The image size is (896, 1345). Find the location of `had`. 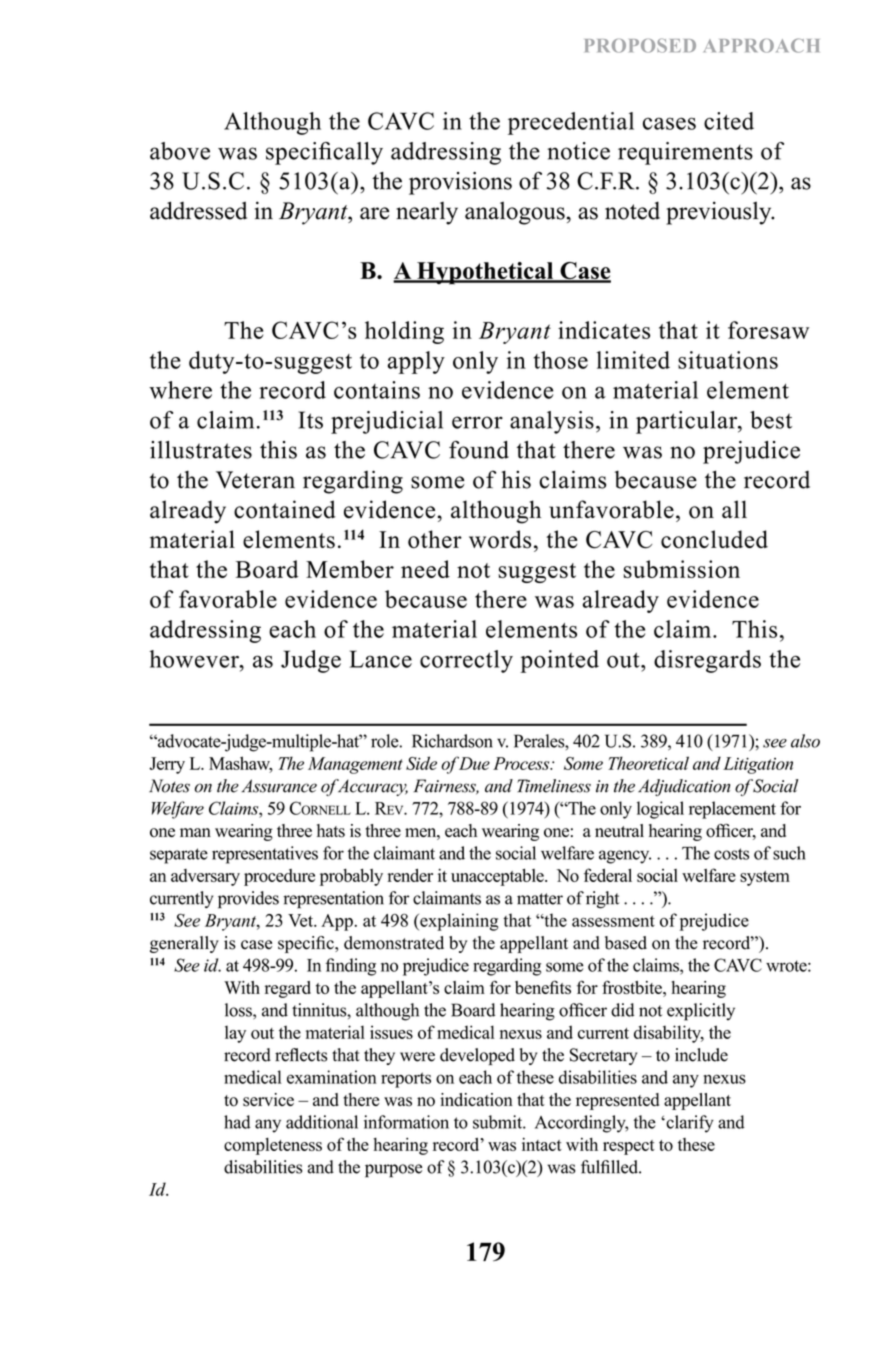

had is located at coordinates (237, 1122).
